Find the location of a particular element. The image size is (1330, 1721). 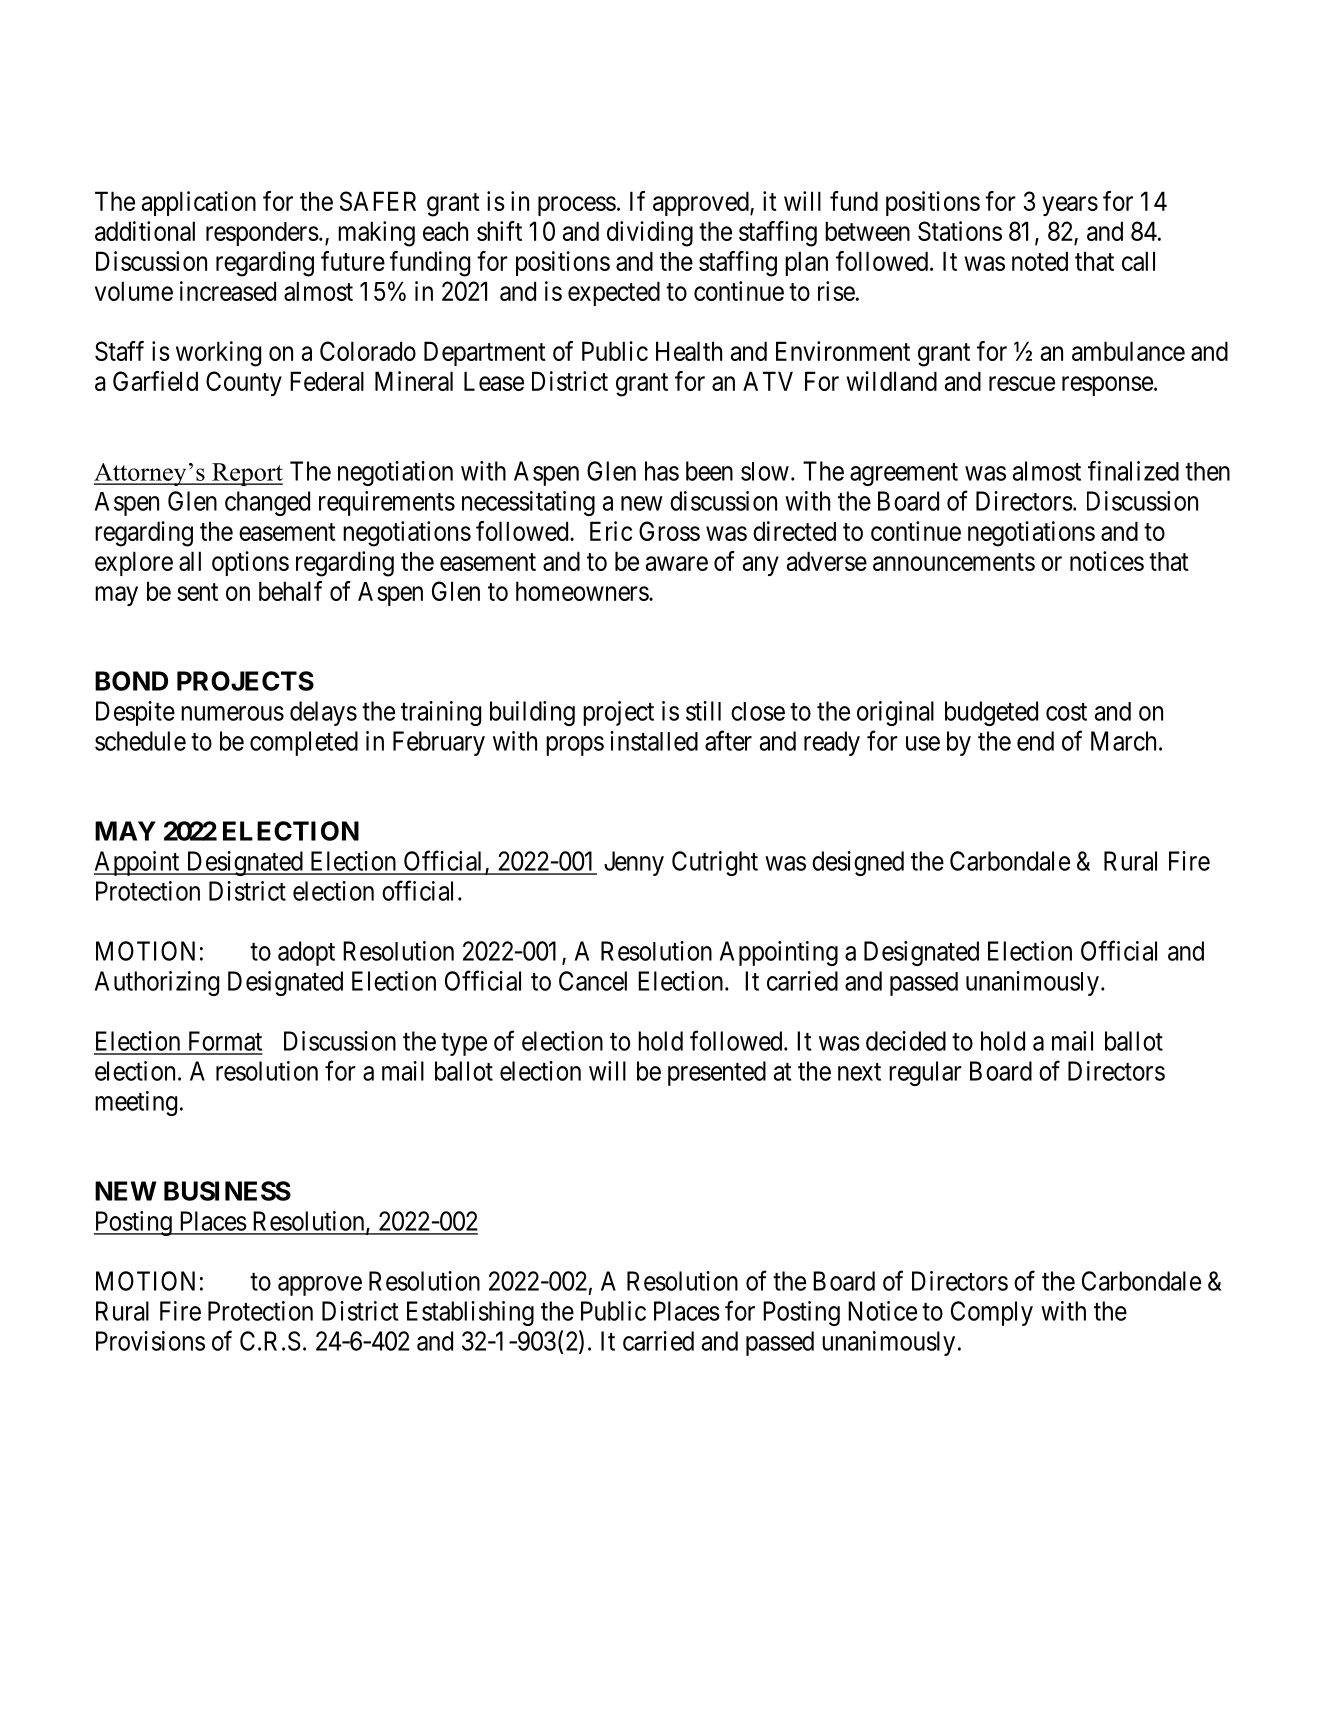

behalf is located at coordinates (290, 591).
